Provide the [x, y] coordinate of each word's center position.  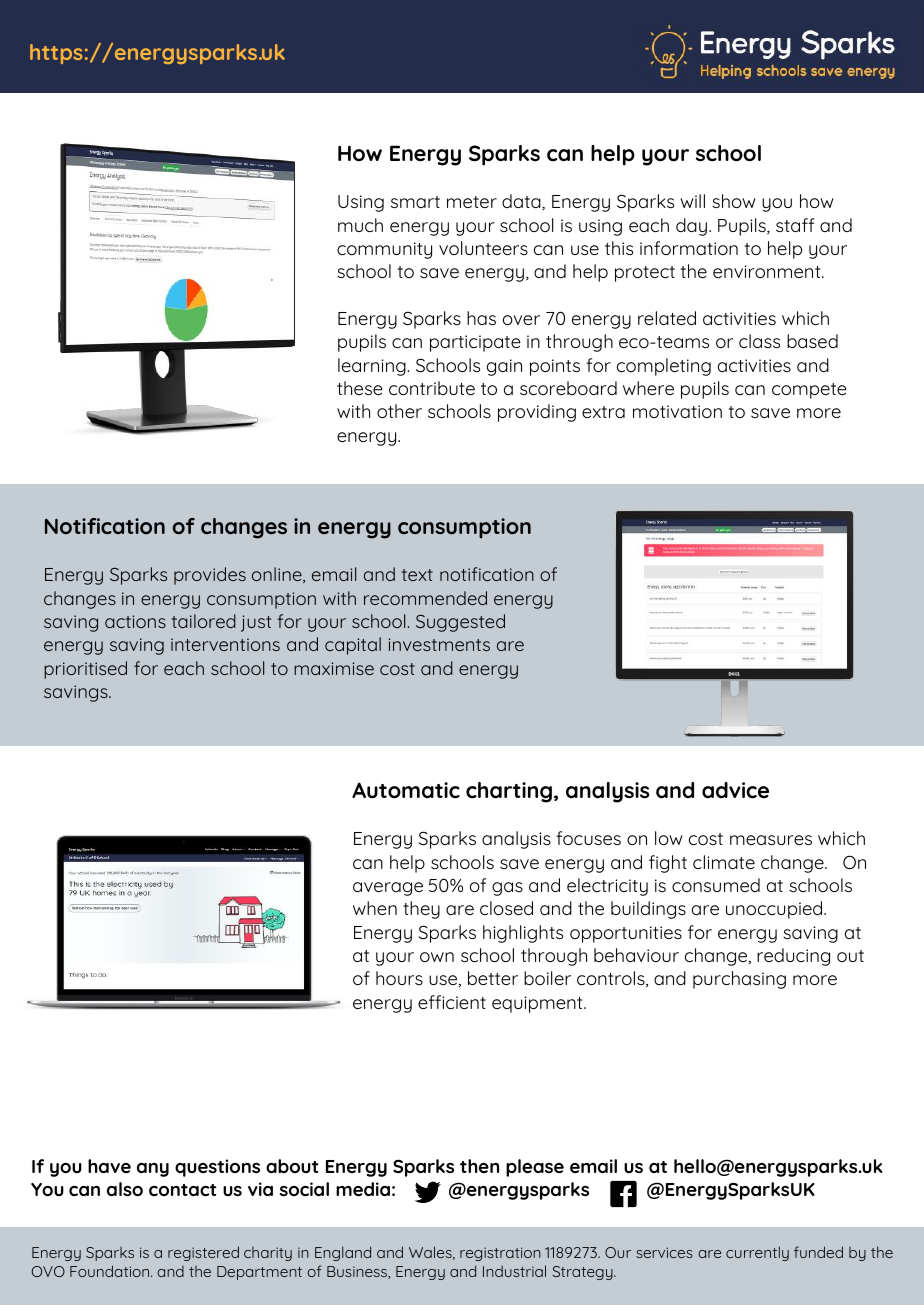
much [360, 225]
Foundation [111, 1271]
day [693, 227]
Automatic [406, 790]
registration [500, 1254]
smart [415, 202]
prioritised [85, 670]
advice [735, 790]
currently [757, 1253]
